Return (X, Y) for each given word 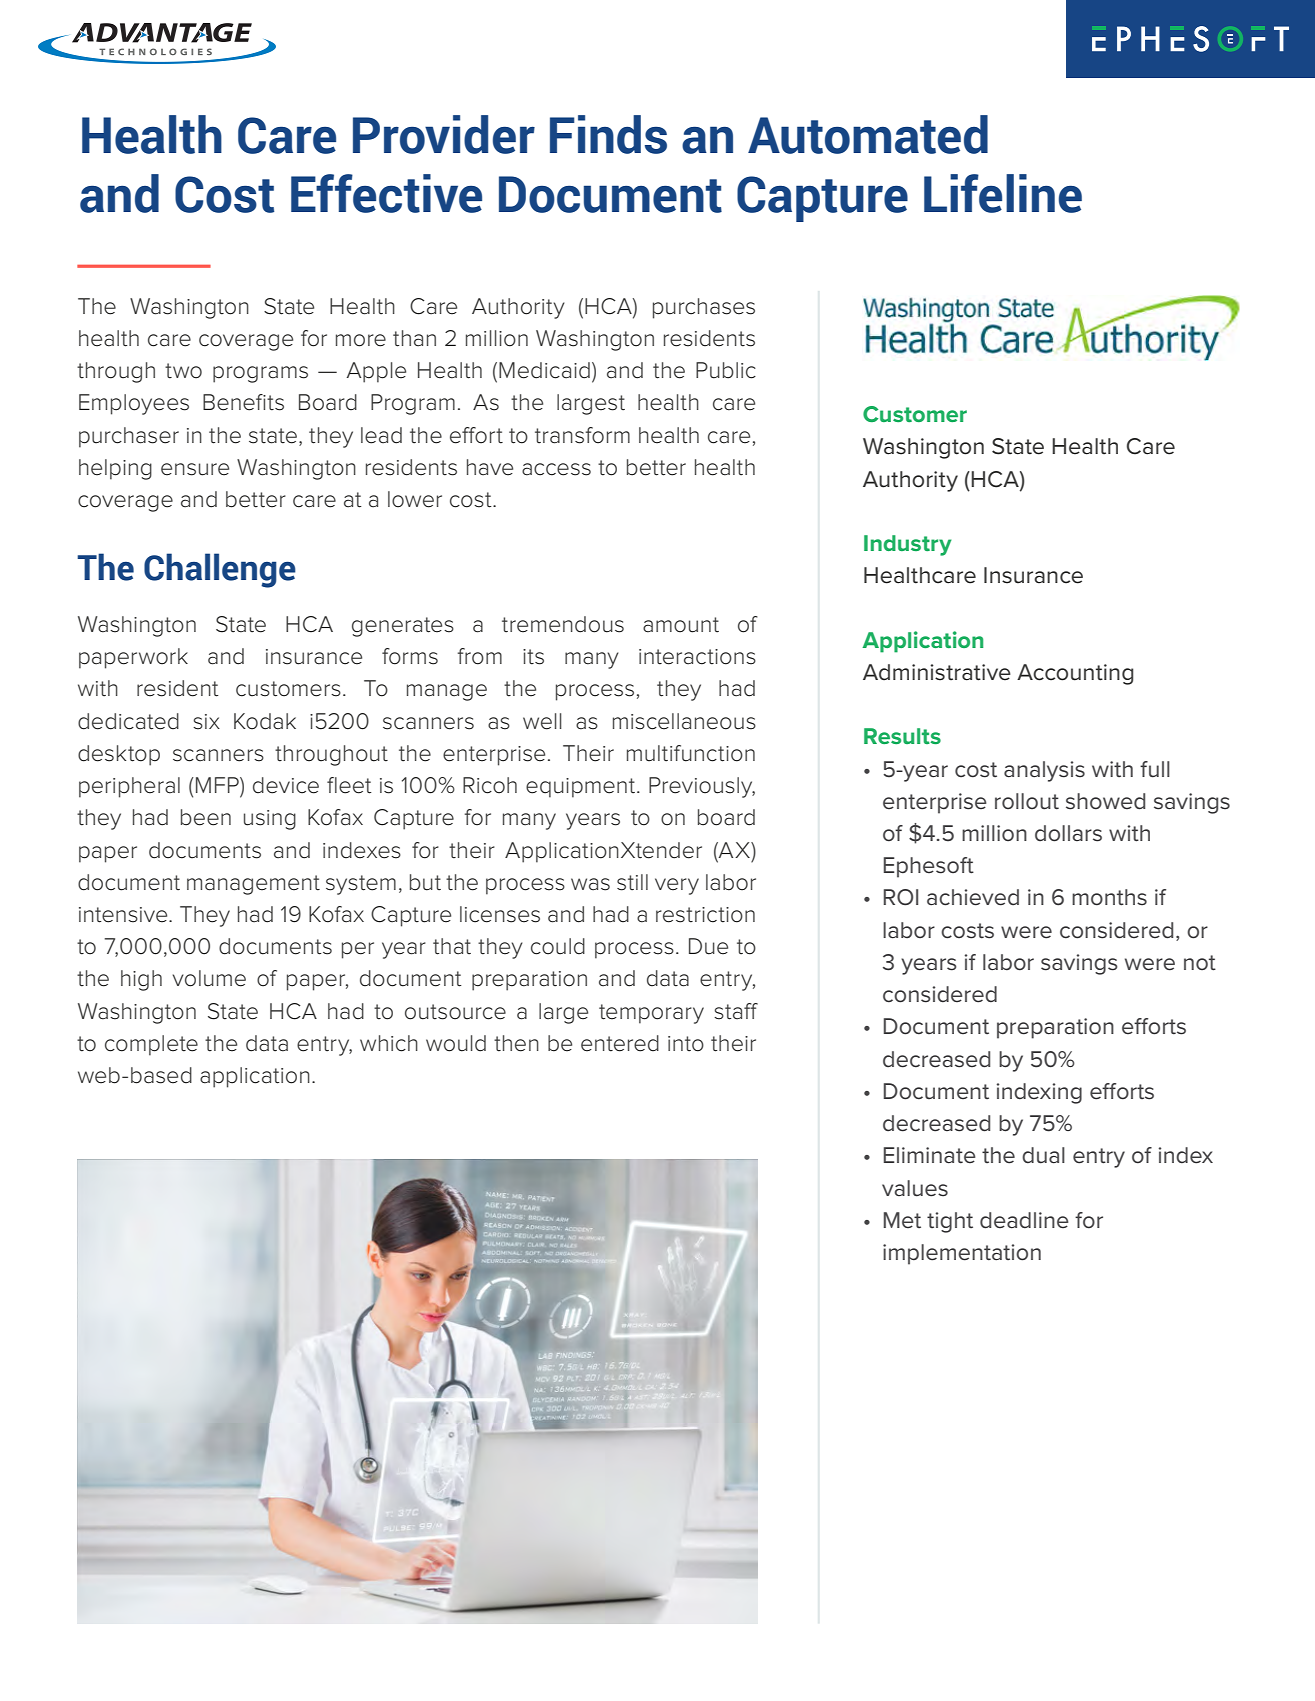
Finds (608, 134)
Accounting (1075, 674)
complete (151, 1045)
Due (708, 946)
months (1109, 897)
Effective (386, 193)
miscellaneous (684, 721)
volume (209, 978)
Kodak (265, 721)
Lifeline (1003, 193)
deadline (1024, 1220)
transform (582, 435)
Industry (907, 545)
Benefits (243, 402)
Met (902, 1220)
